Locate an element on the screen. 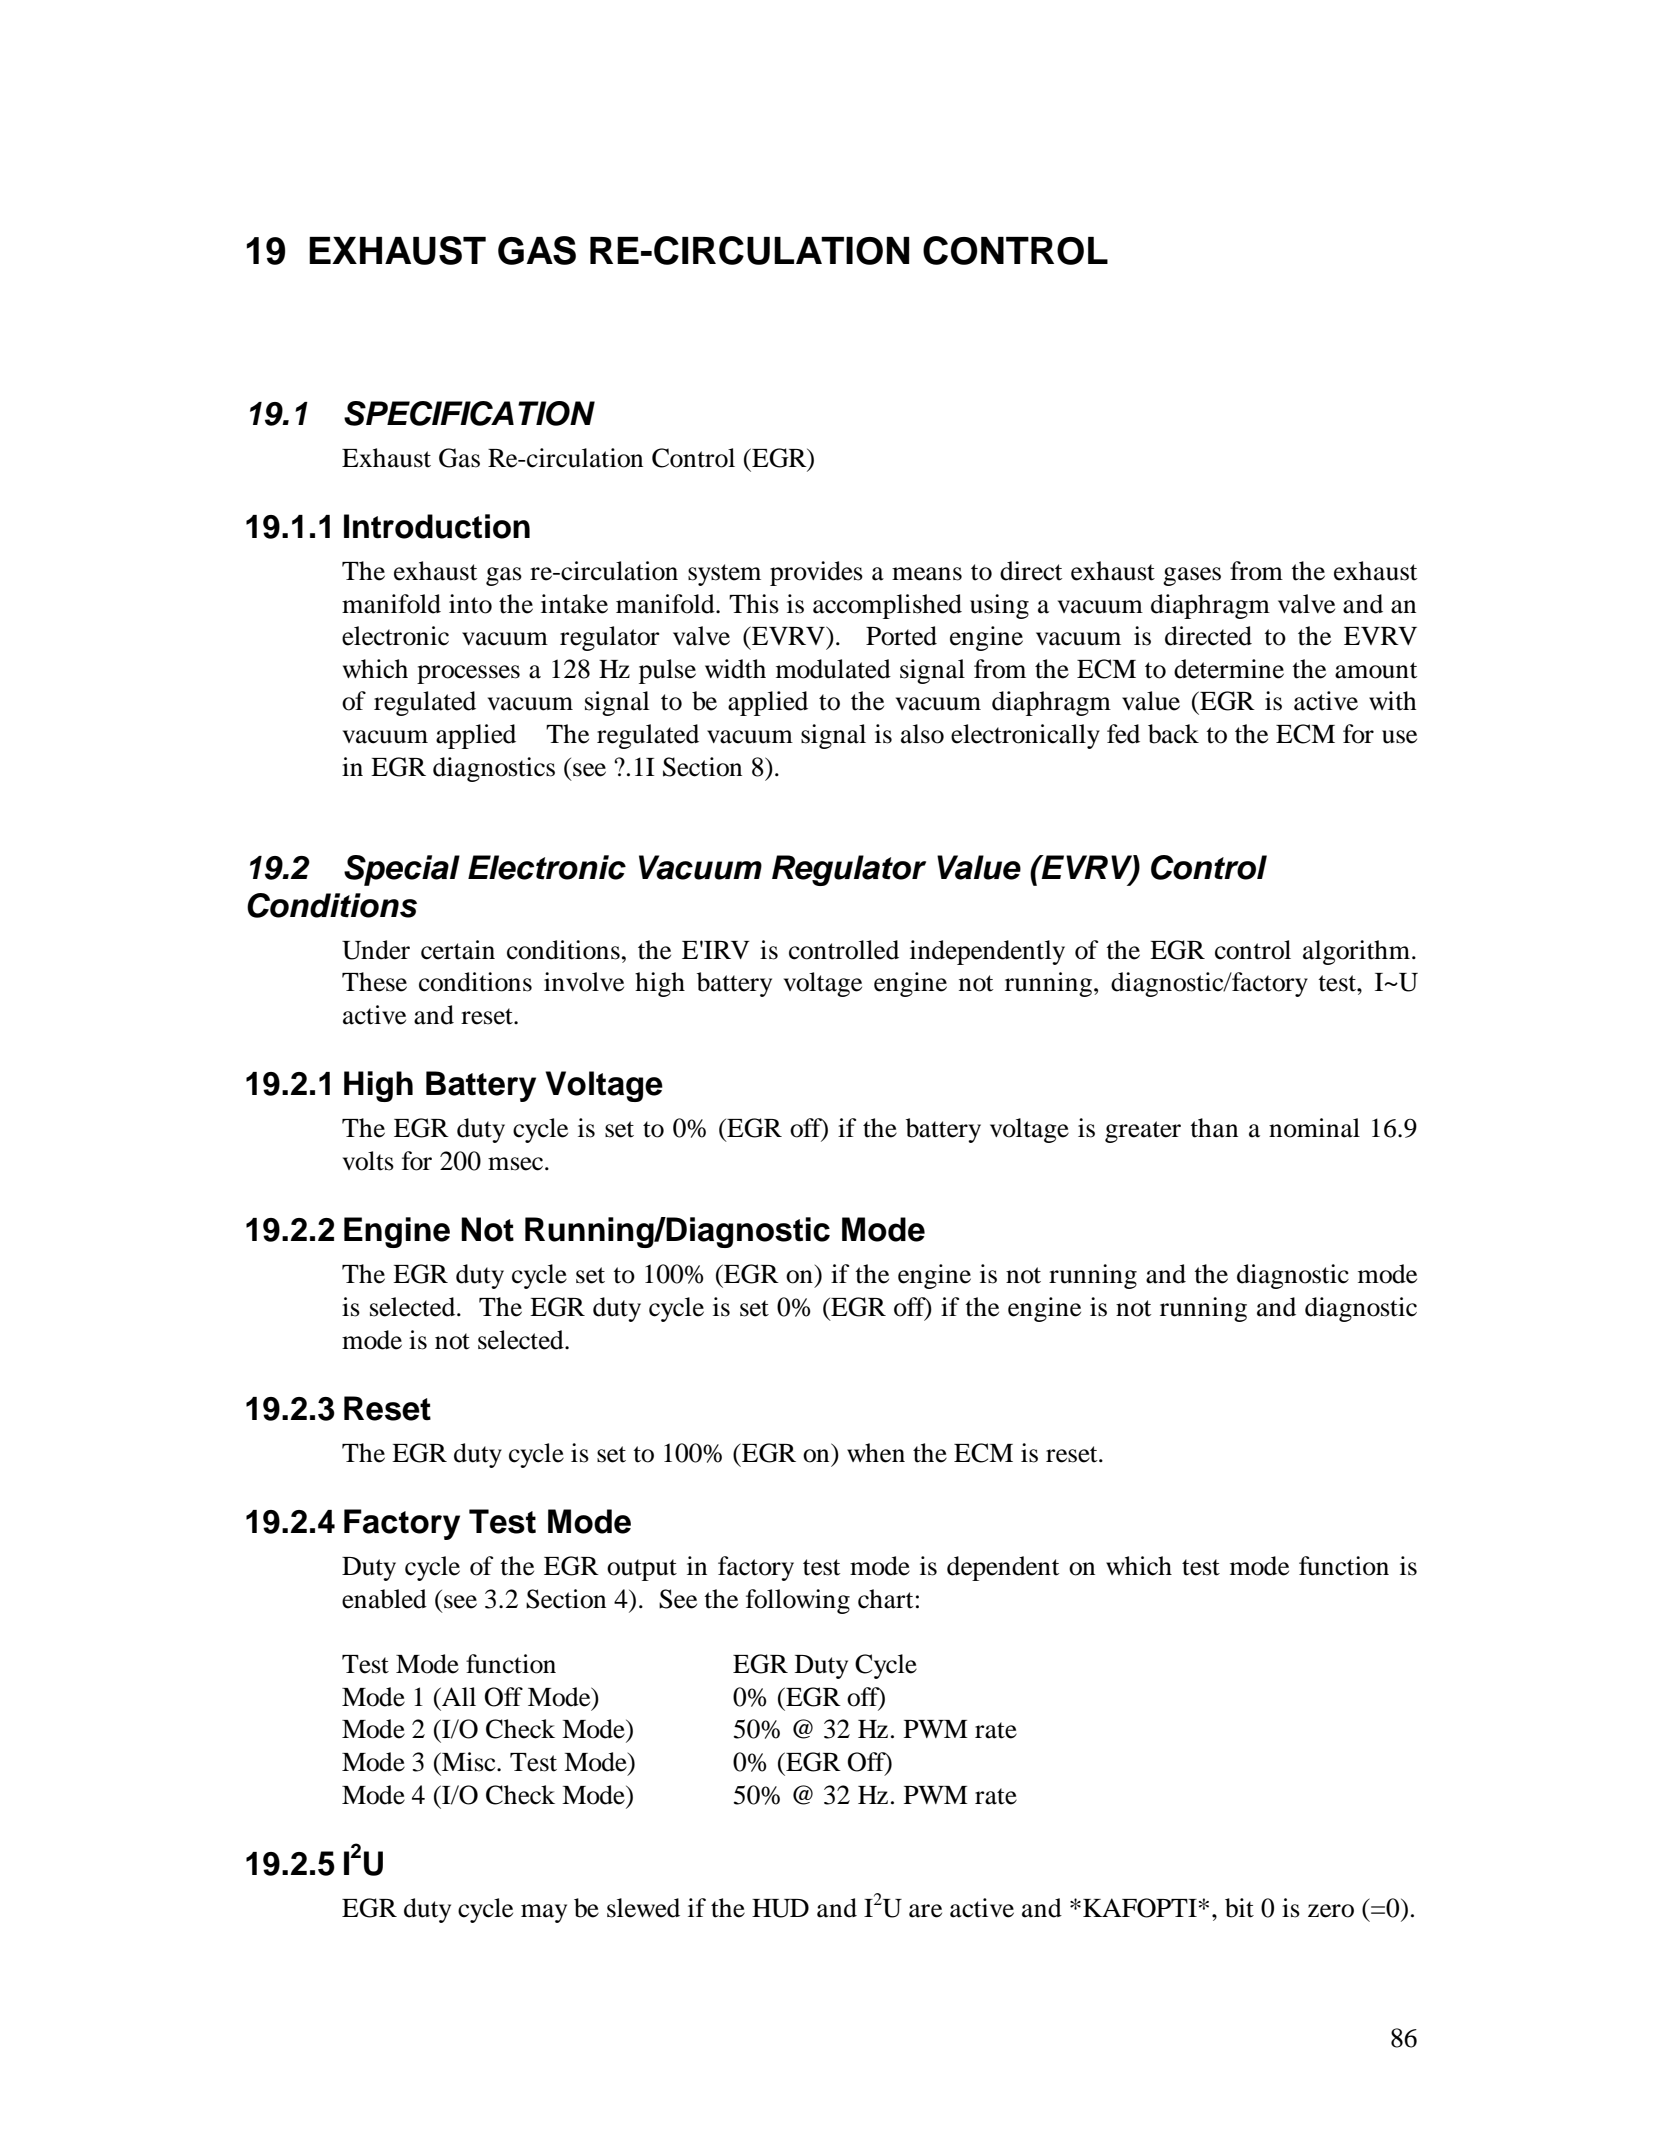 This screenshot has height=2151, width=1662. volts is located at coordinates (368, 1161).
